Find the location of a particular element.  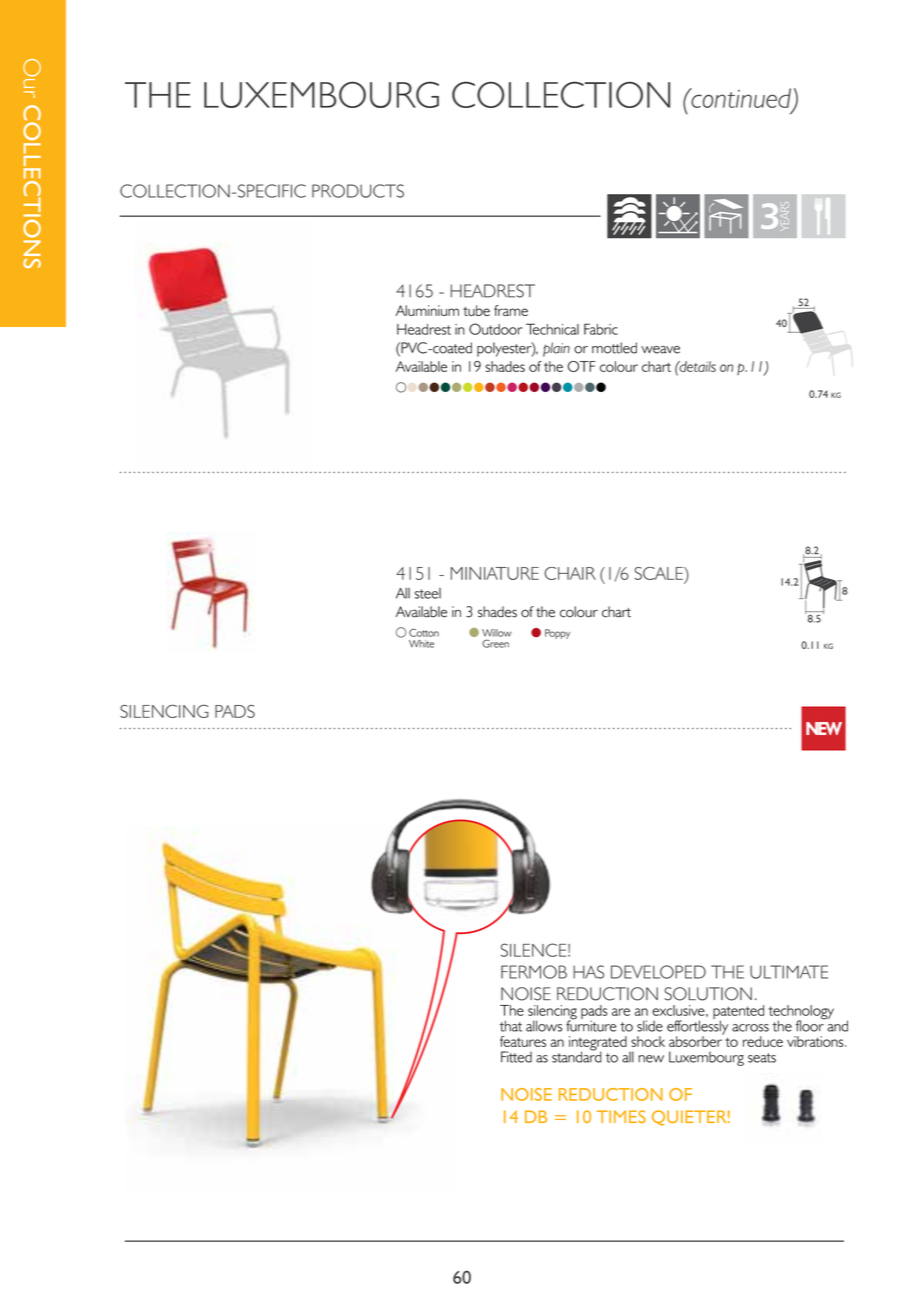

ULTIMATE is located at coordinates (789, 972).
